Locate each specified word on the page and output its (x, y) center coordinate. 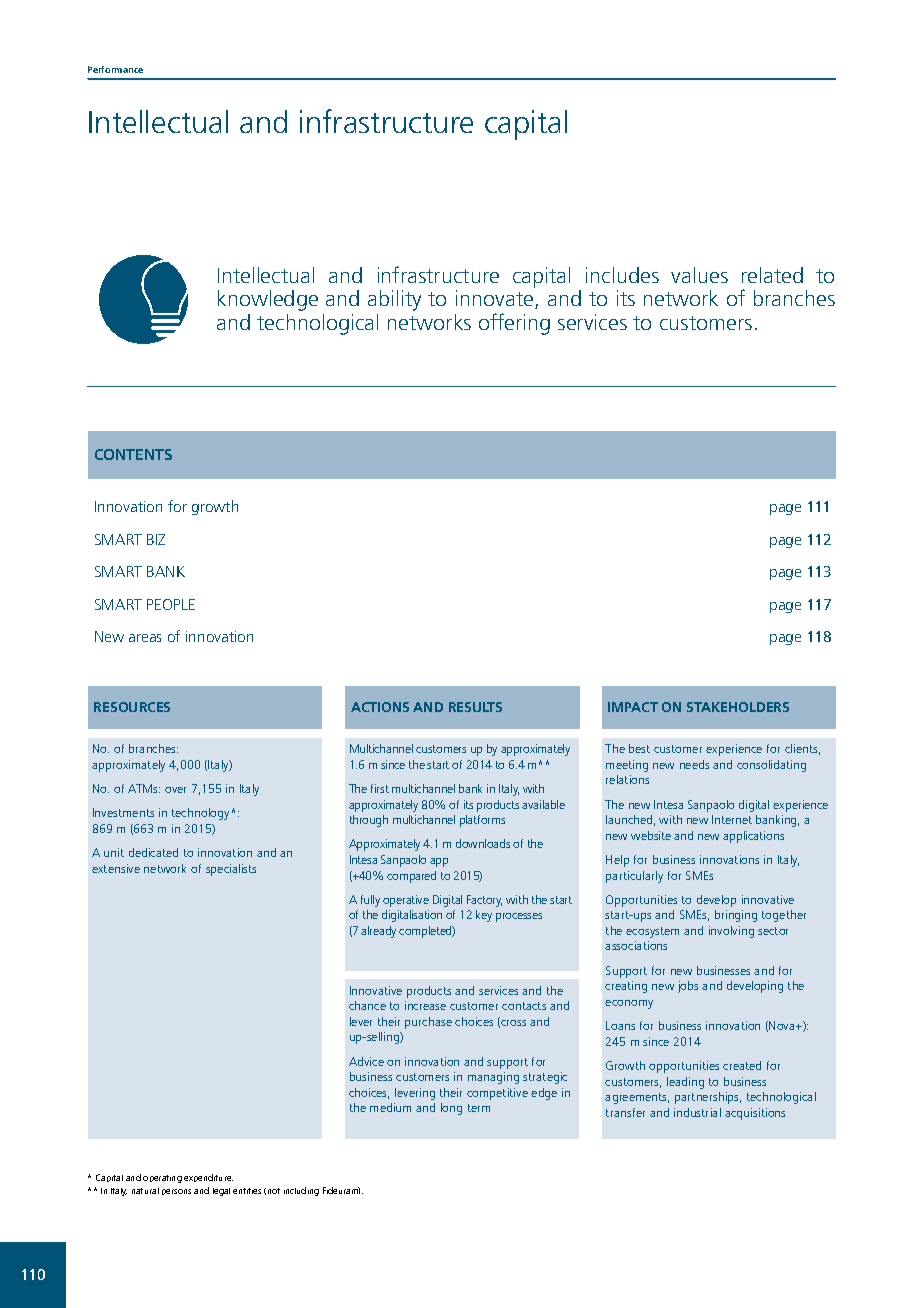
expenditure (208, 1178)
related (772, 275)
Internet (732, 819)
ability (394, 300)
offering (514, 324)
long (451, 1109)
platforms (482, 821)
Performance (115, 69)
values (699, 275)
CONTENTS (133, 454)
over (175, 790)
